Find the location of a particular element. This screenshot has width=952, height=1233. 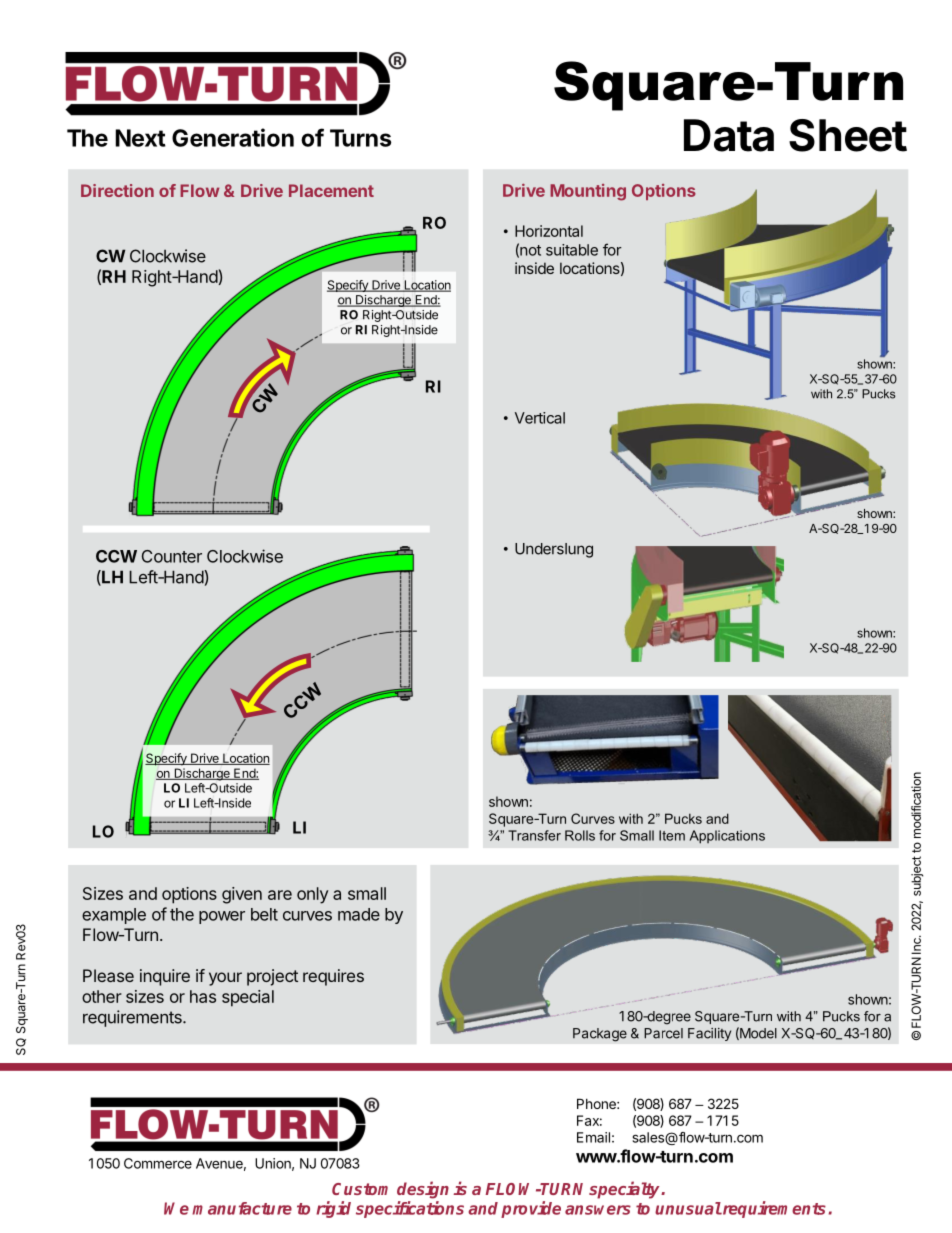

Item is located at coordinates (672, 835).
